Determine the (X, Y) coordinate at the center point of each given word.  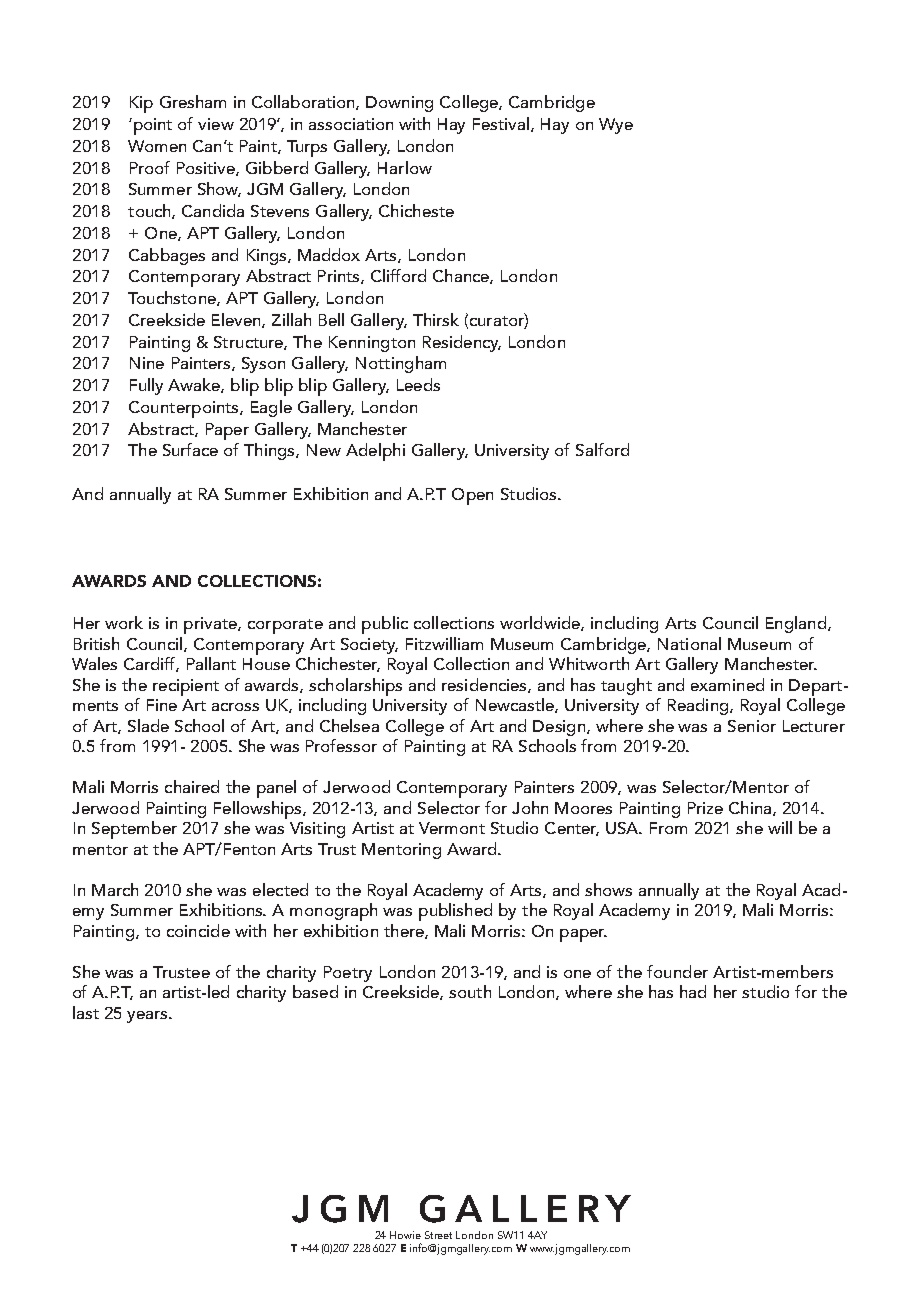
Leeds (418, 384)
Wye (616, 126)
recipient (186, 687)
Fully (146, 386)
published (455, 912)
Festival (502, 124)
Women (157, 146)
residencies (485, 685)
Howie (405, 1235)
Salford (602, 449)
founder (677, 971)
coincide (198, 930)
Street (438, 1235)
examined (727, 684)
